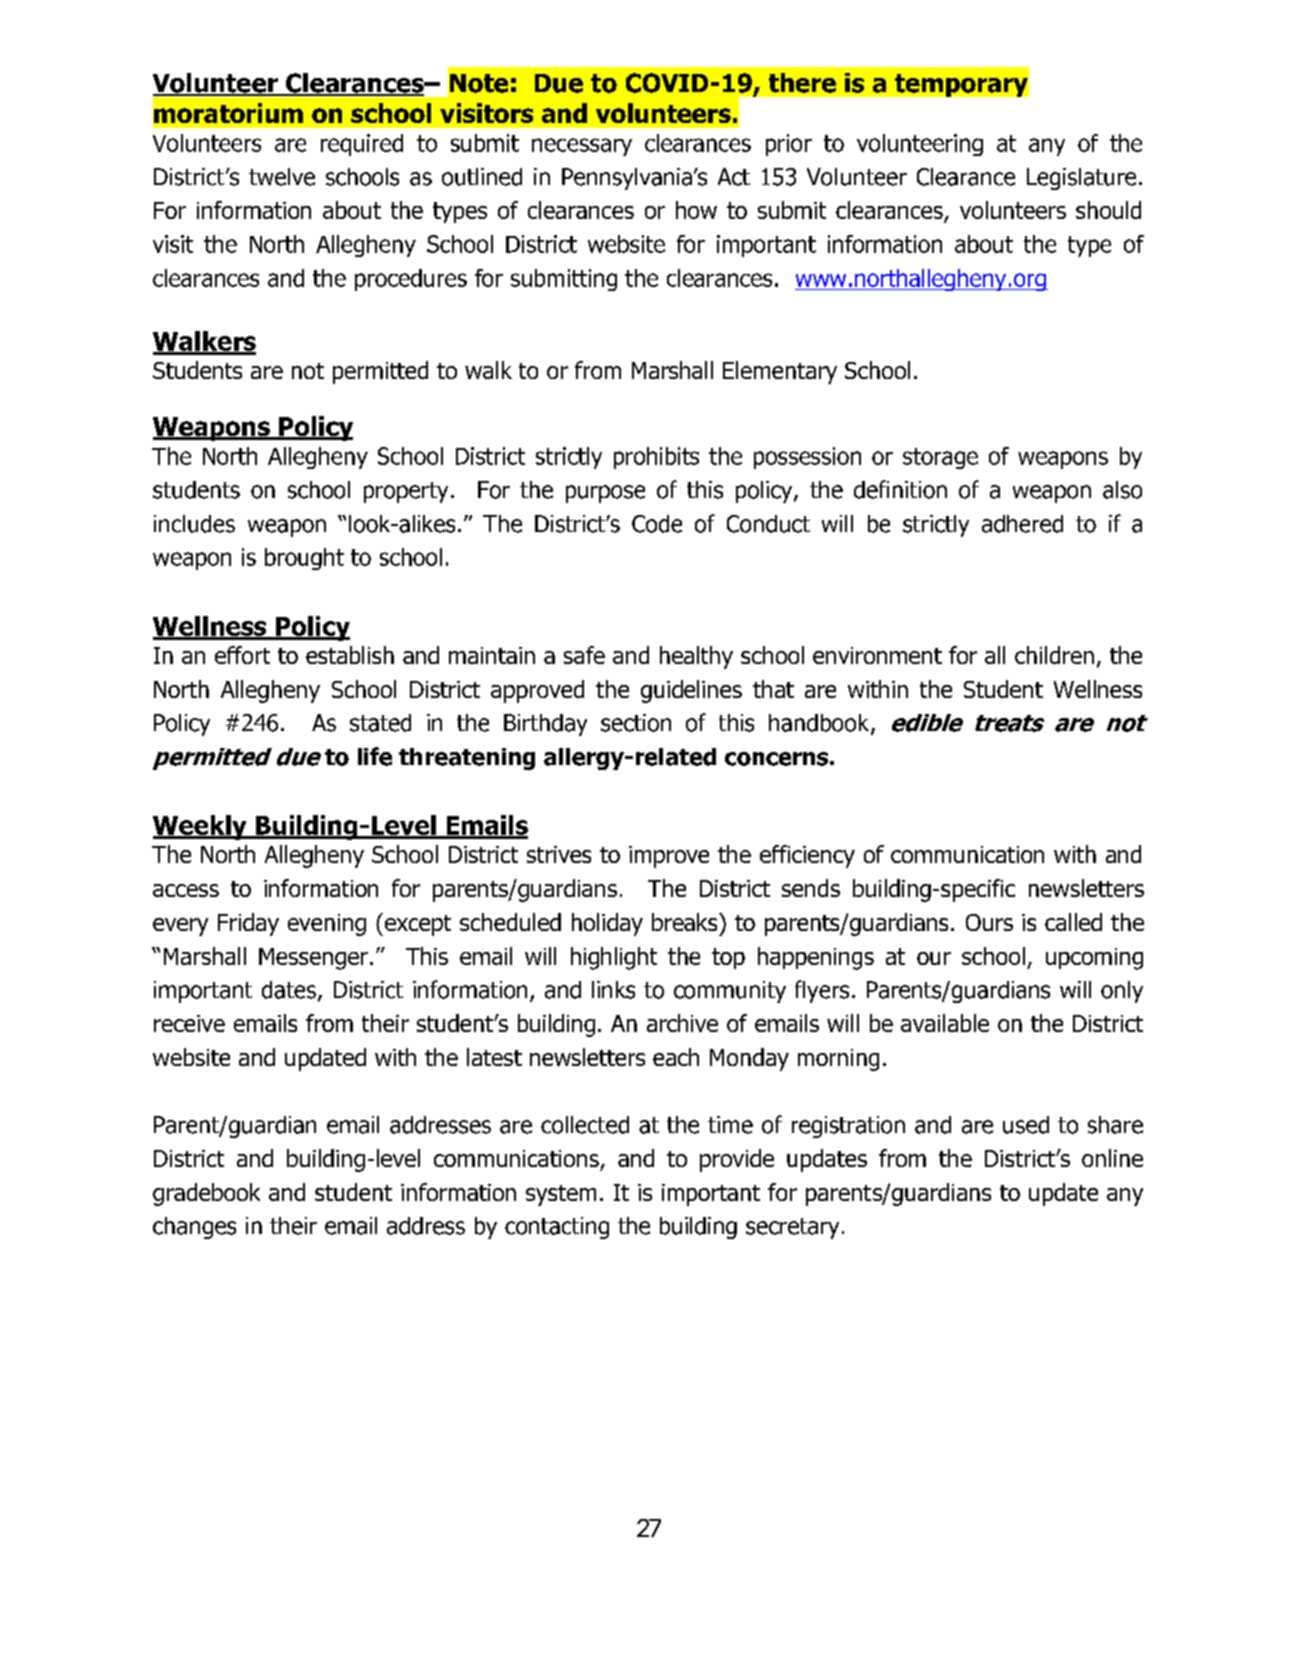 Image resolution: width=1296 pixels, height=1677 pixels. What do you see at coordinates (656, 458) in the screenshot?
I see `prohibits` at bounding box center [656, 458].
